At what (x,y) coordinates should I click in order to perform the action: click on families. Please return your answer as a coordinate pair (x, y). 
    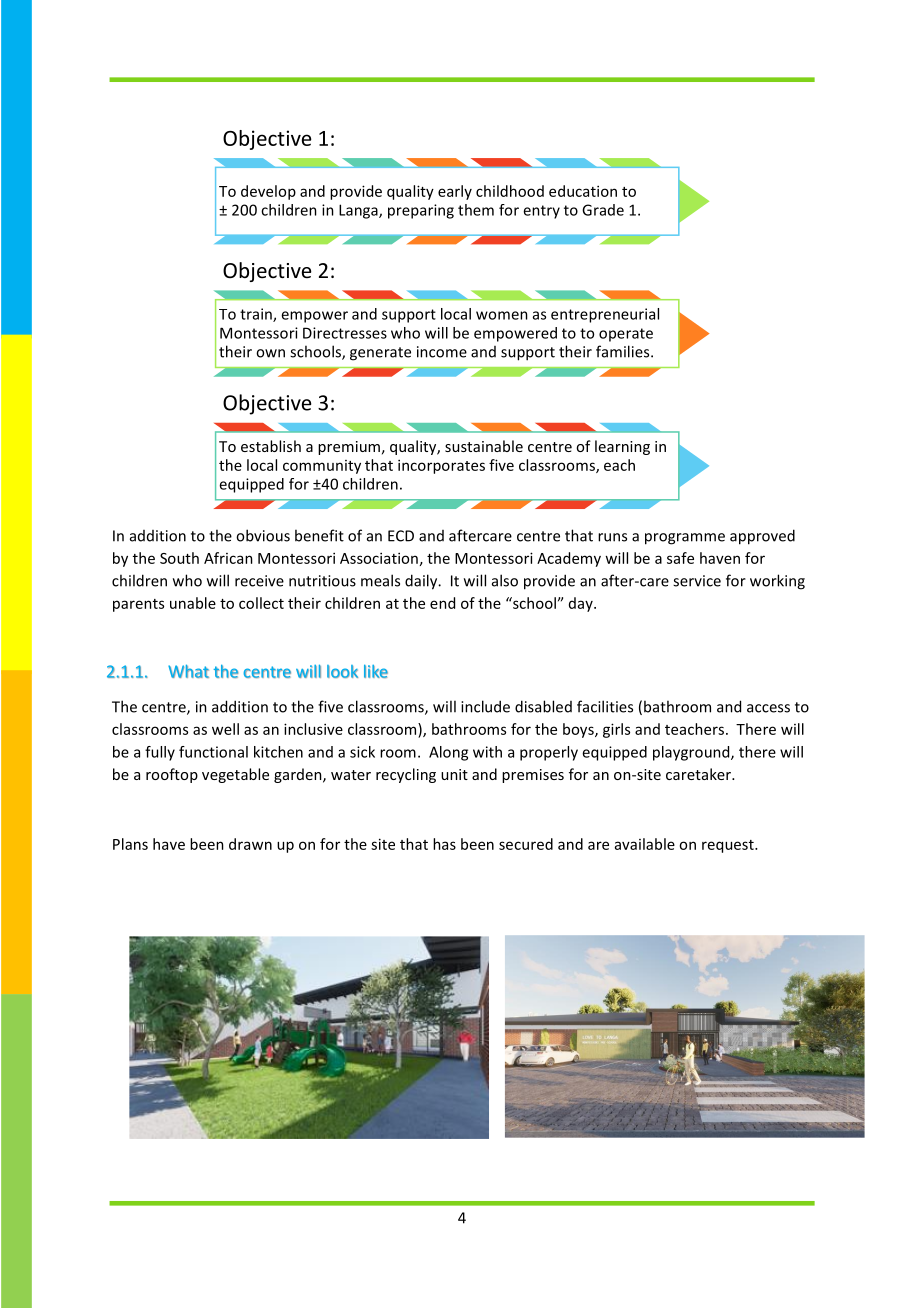
    Looking at the image, I should click on (624, 351).
